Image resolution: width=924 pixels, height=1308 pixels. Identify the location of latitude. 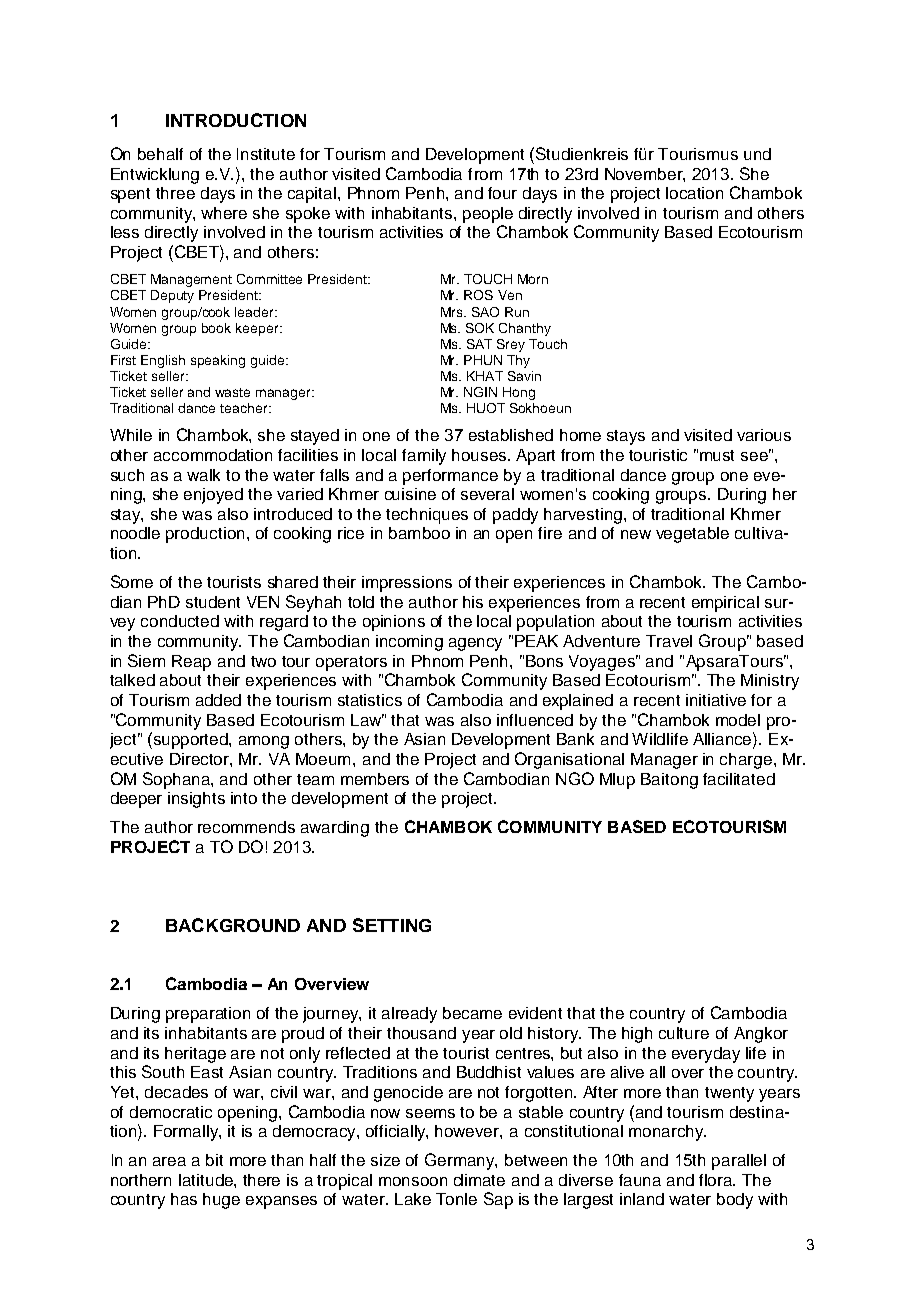
(207, 1180).
